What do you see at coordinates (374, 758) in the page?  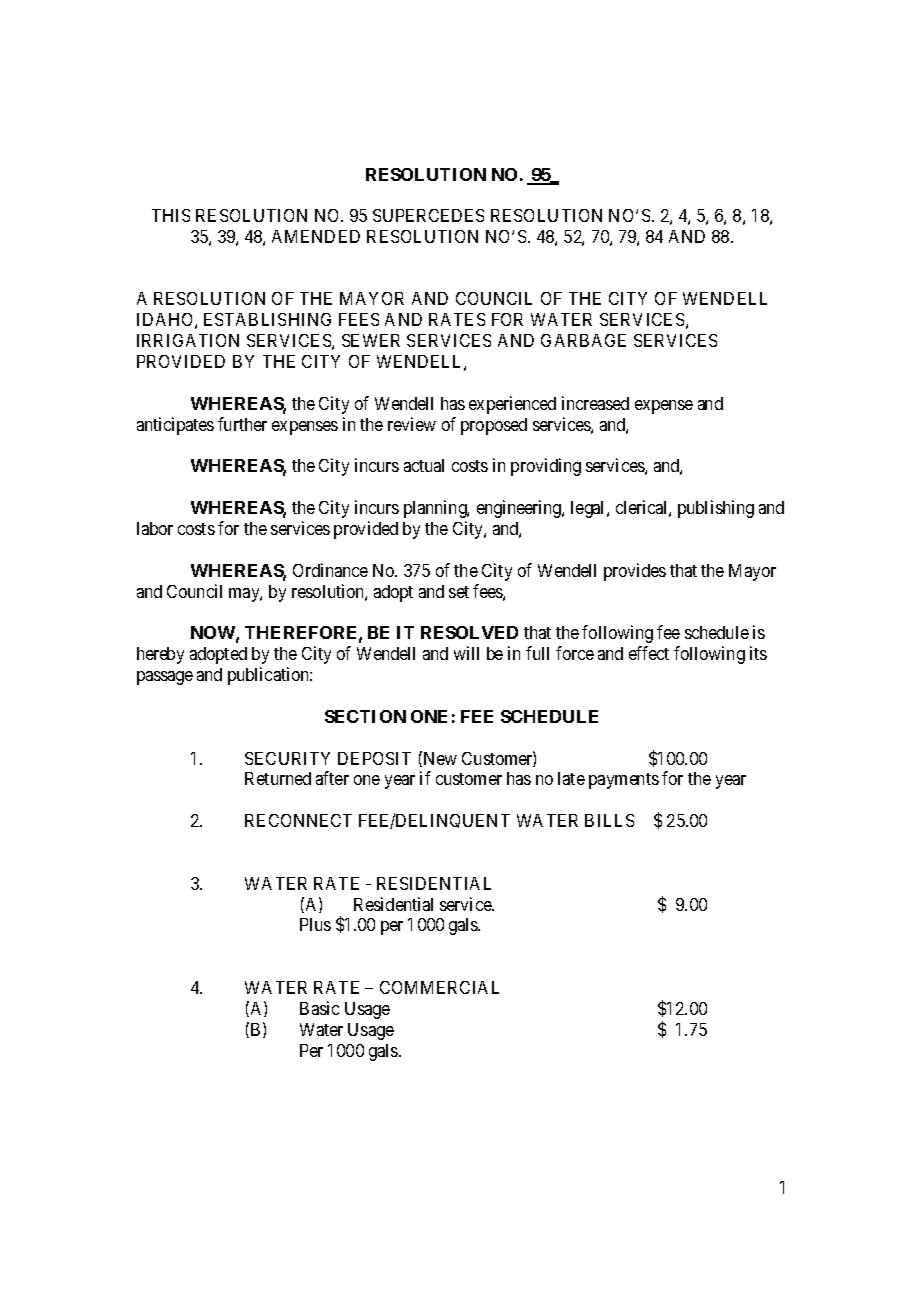 I see `DEPOSIT` at bounding box center [374, 758].
